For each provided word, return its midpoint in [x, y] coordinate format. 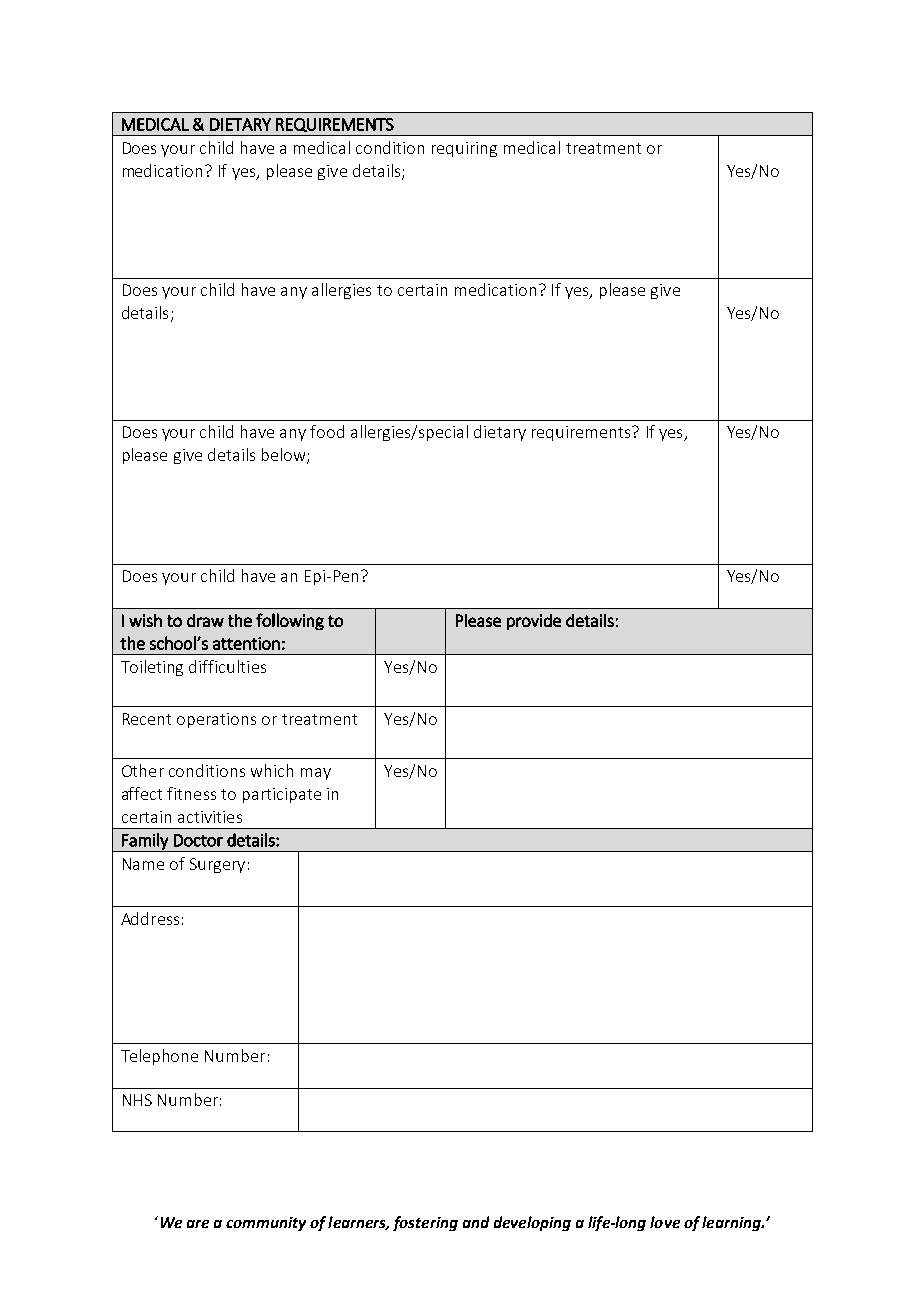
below [285, 456]
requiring [464, 149]
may [316, 774]
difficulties [227, 666]
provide [534, 622]
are [198, 1224]
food [327, 431]
